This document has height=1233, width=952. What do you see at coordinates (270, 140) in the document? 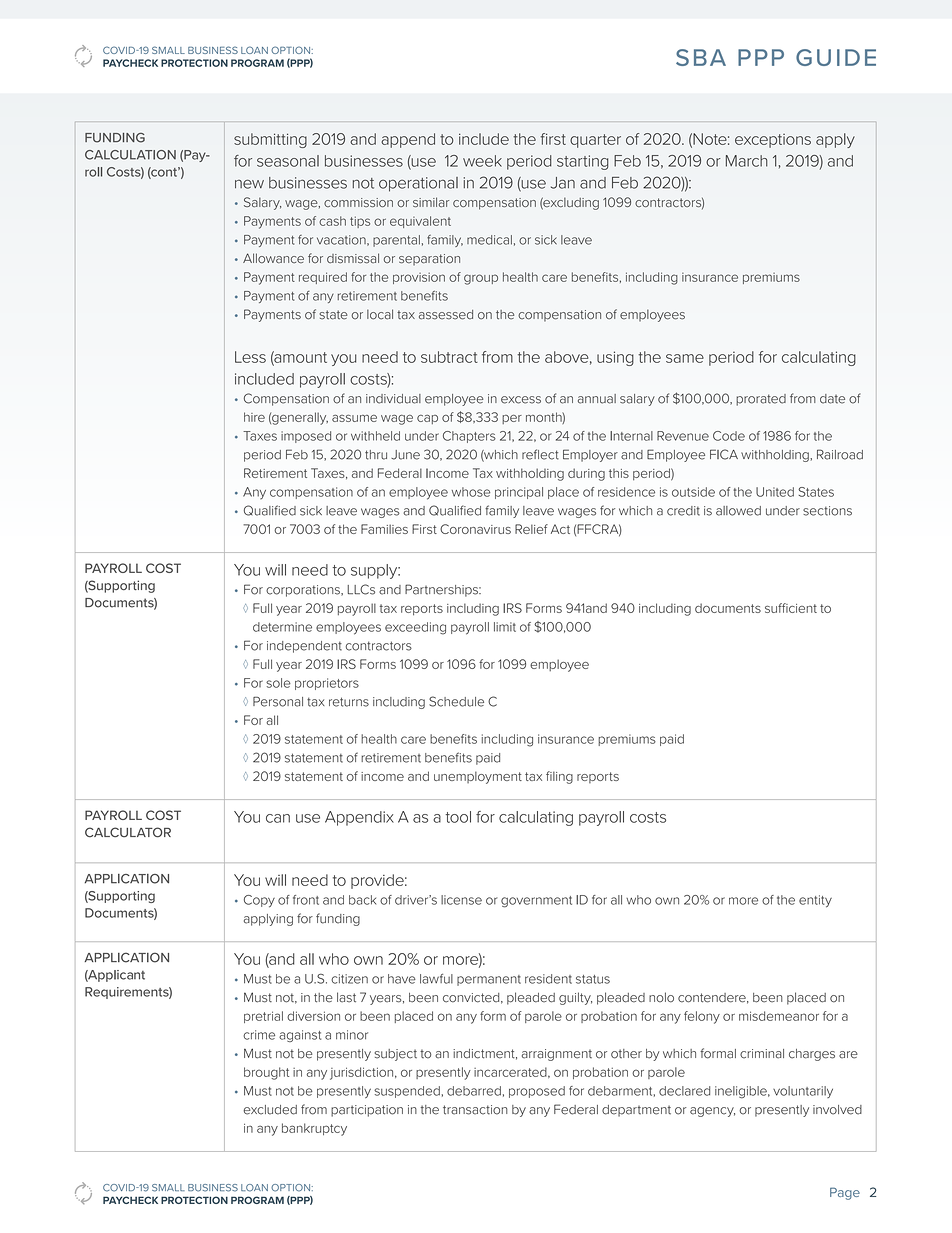
I see `submitting` at bounding box center [270, 140].
